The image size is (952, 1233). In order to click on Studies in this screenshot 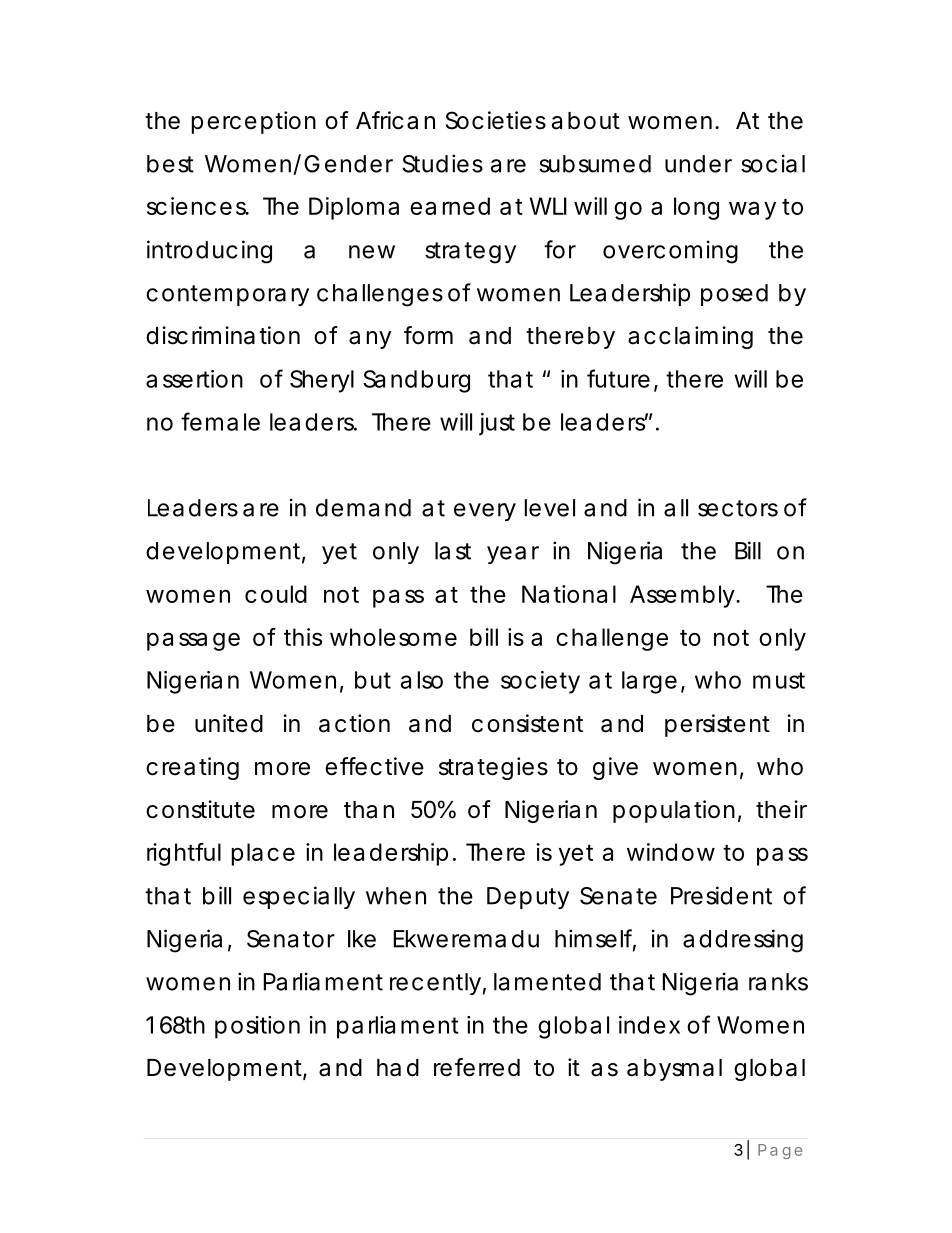, I will do `click(442, 163)`.
